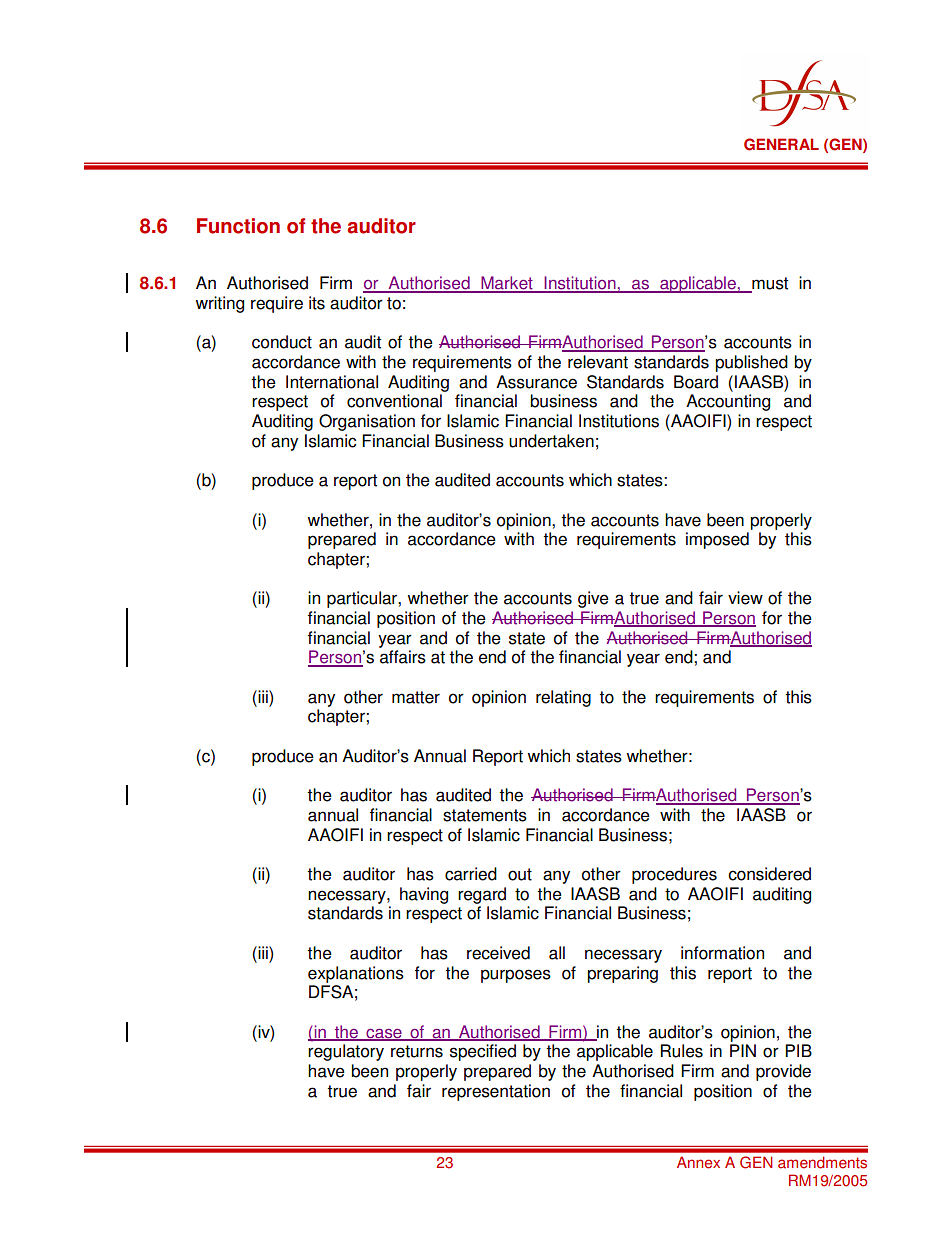  Describe the element at coordinates (769, 874) in the screenshot. I see `considered` at that location.
